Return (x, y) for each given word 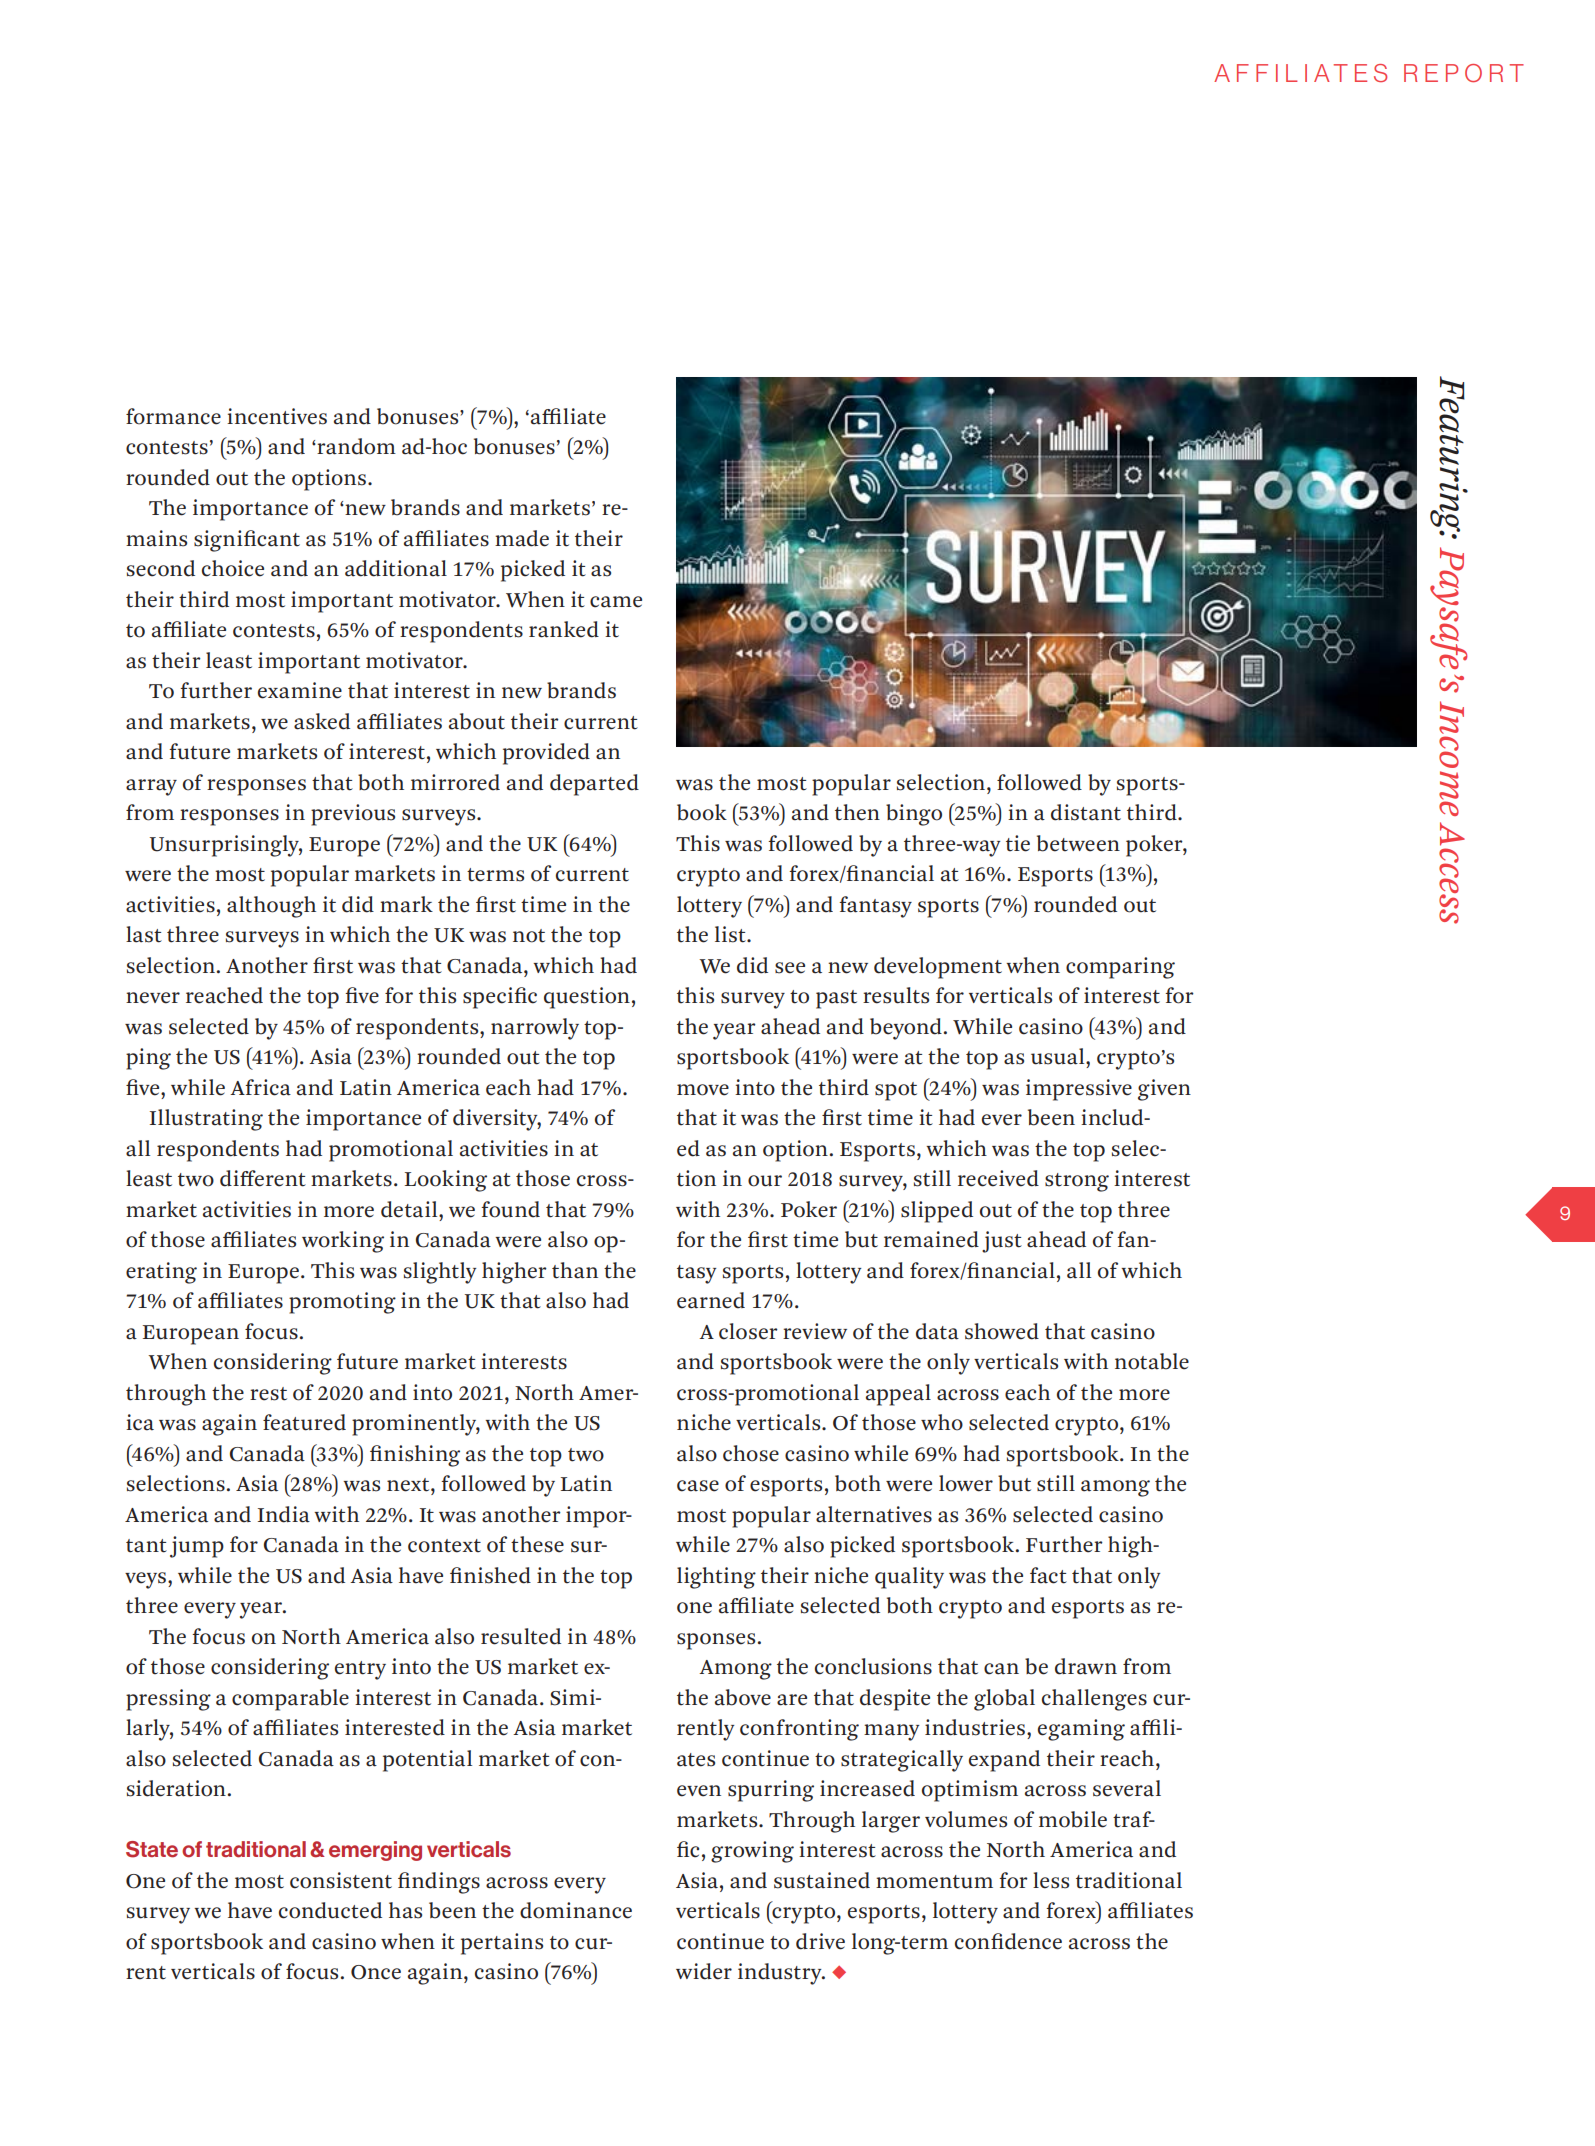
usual (1059, 1056)
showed (1002, 1331)
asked (322, 721)
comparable (290, 1700)
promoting (342, 1303)
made (522, 538)
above (743, 1697)
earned (711, 1300)
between (1078, 843)
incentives (277, 416)
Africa (260, 1087)
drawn (1086, 1666)
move (703, 1090)
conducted (330, 1910)
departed (594, 785)
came (616, 602)
